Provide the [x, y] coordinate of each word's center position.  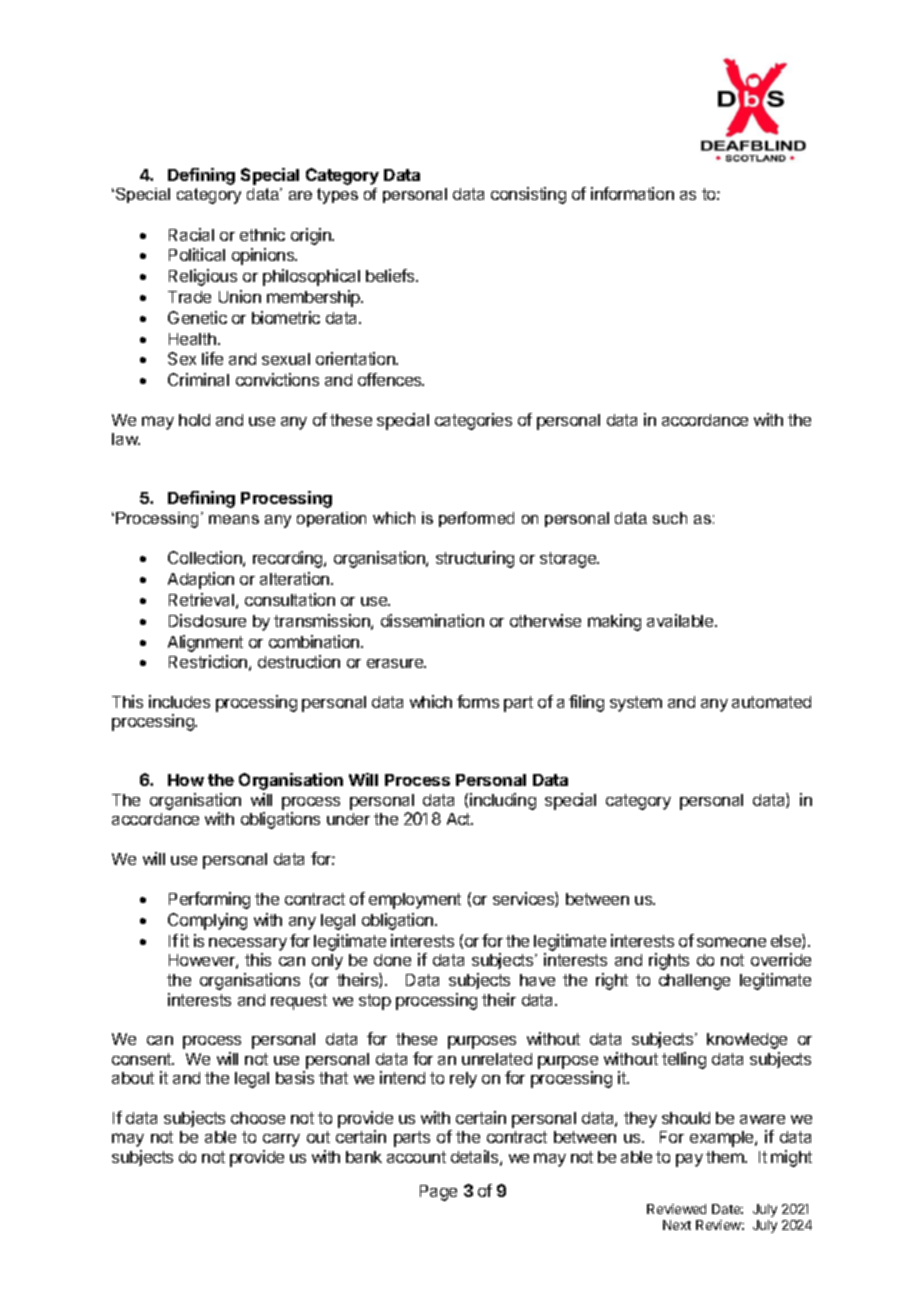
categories [473, 421]
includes [179, 701]
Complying [207, 921]
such [670, 518]
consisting [528, 195]
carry [281, 1140]
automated [771, 702]
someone [731, 942]
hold [194, 420]
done [392, 960]
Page [438, 1193]
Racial [191, 234]
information [632, 193]
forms [478, 701]
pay [689, 1160]
